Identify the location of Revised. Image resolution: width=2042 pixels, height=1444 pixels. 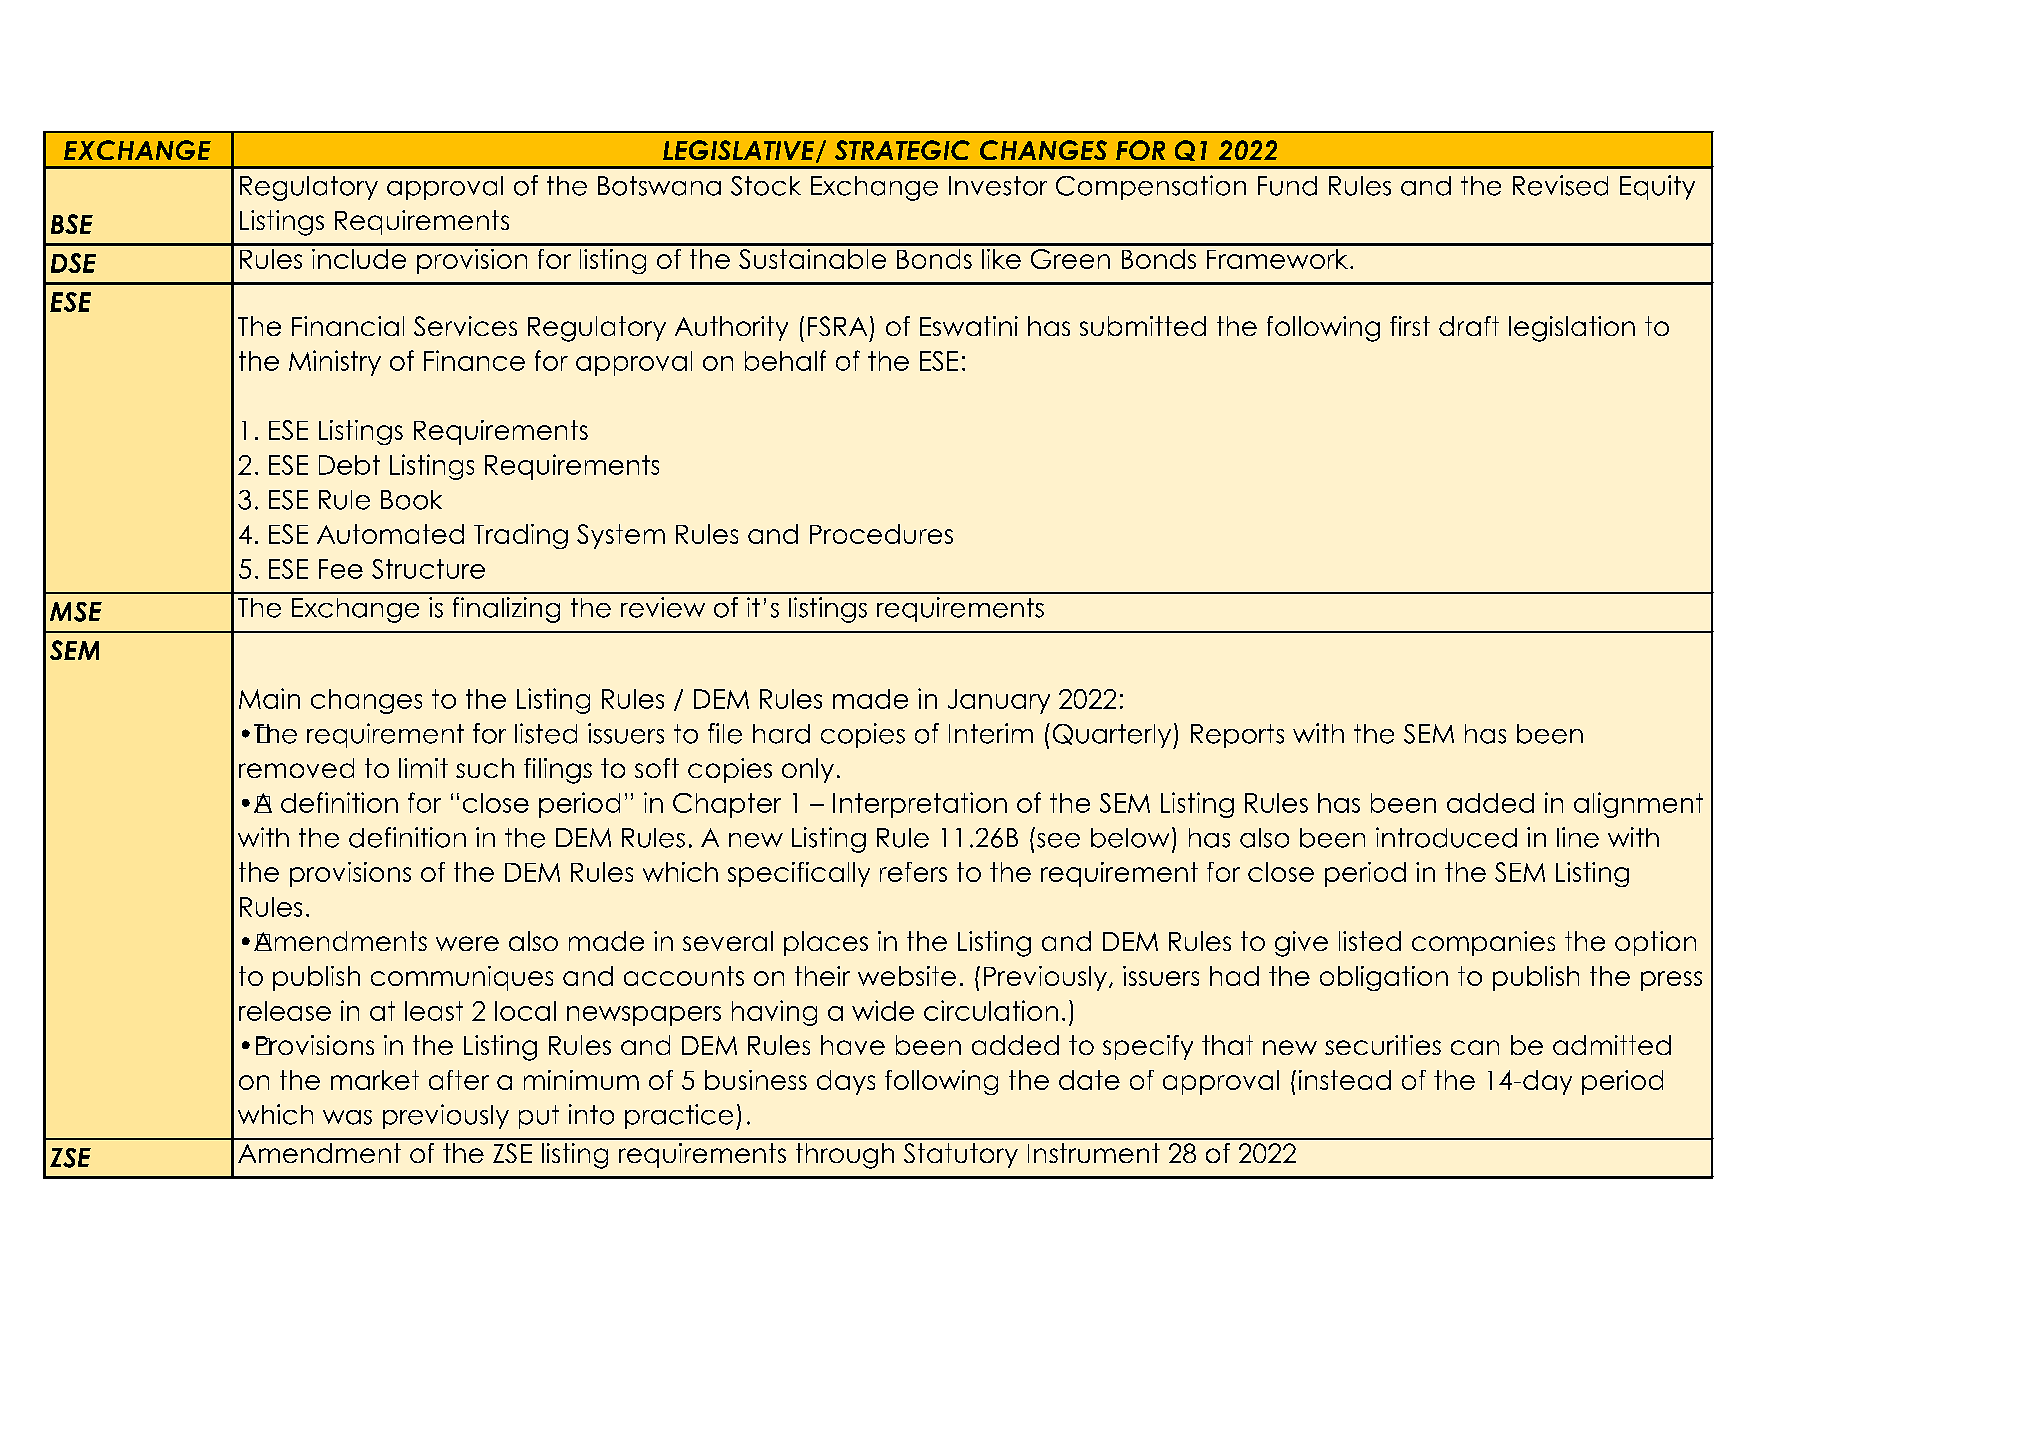
(1560, 185).
